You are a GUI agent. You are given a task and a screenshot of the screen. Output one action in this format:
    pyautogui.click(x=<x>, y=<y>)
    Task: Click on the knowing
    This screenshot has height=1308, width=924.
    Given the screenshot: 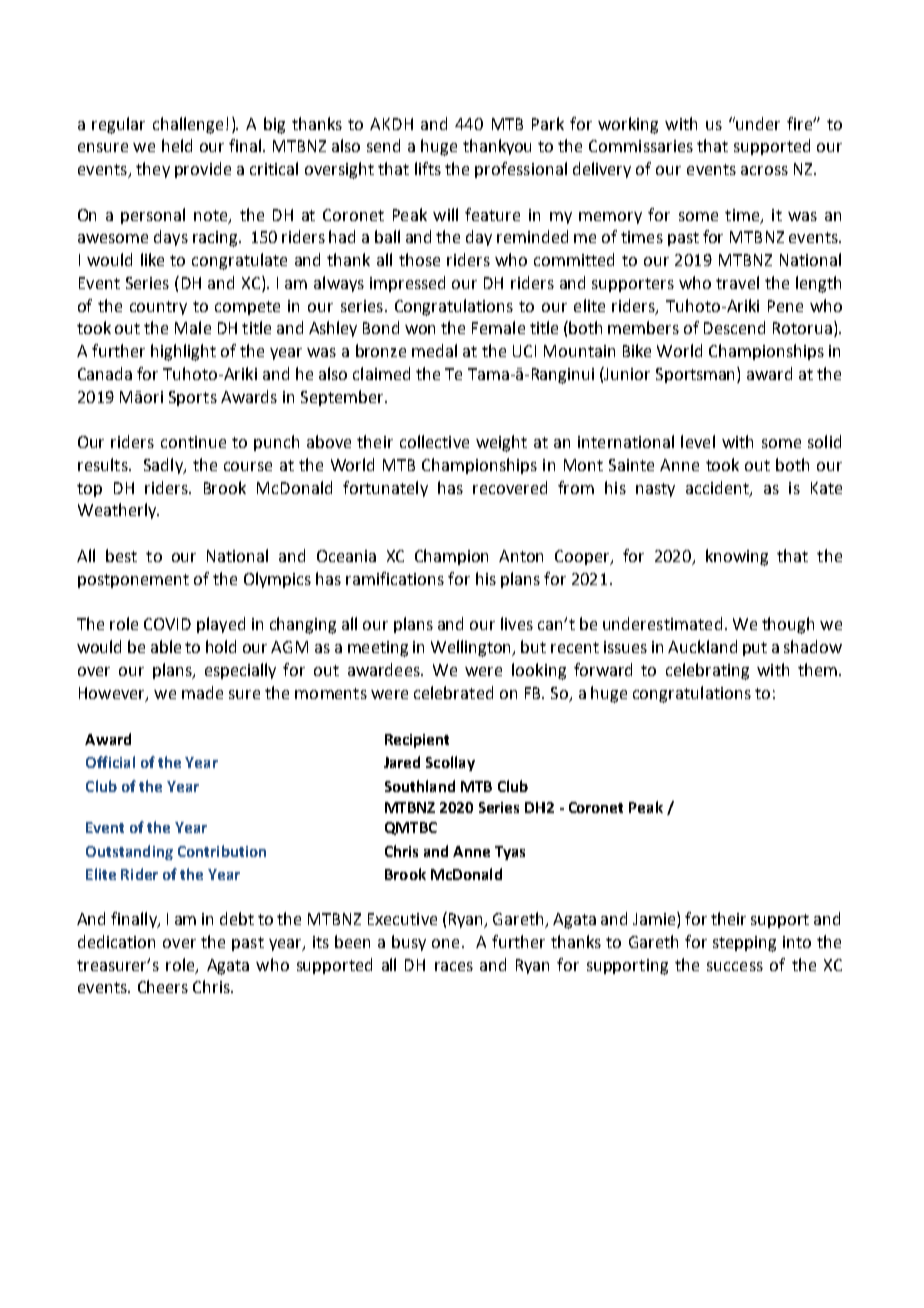 What is the action you would take?
    pyautogui.click(x=737, y=557)
